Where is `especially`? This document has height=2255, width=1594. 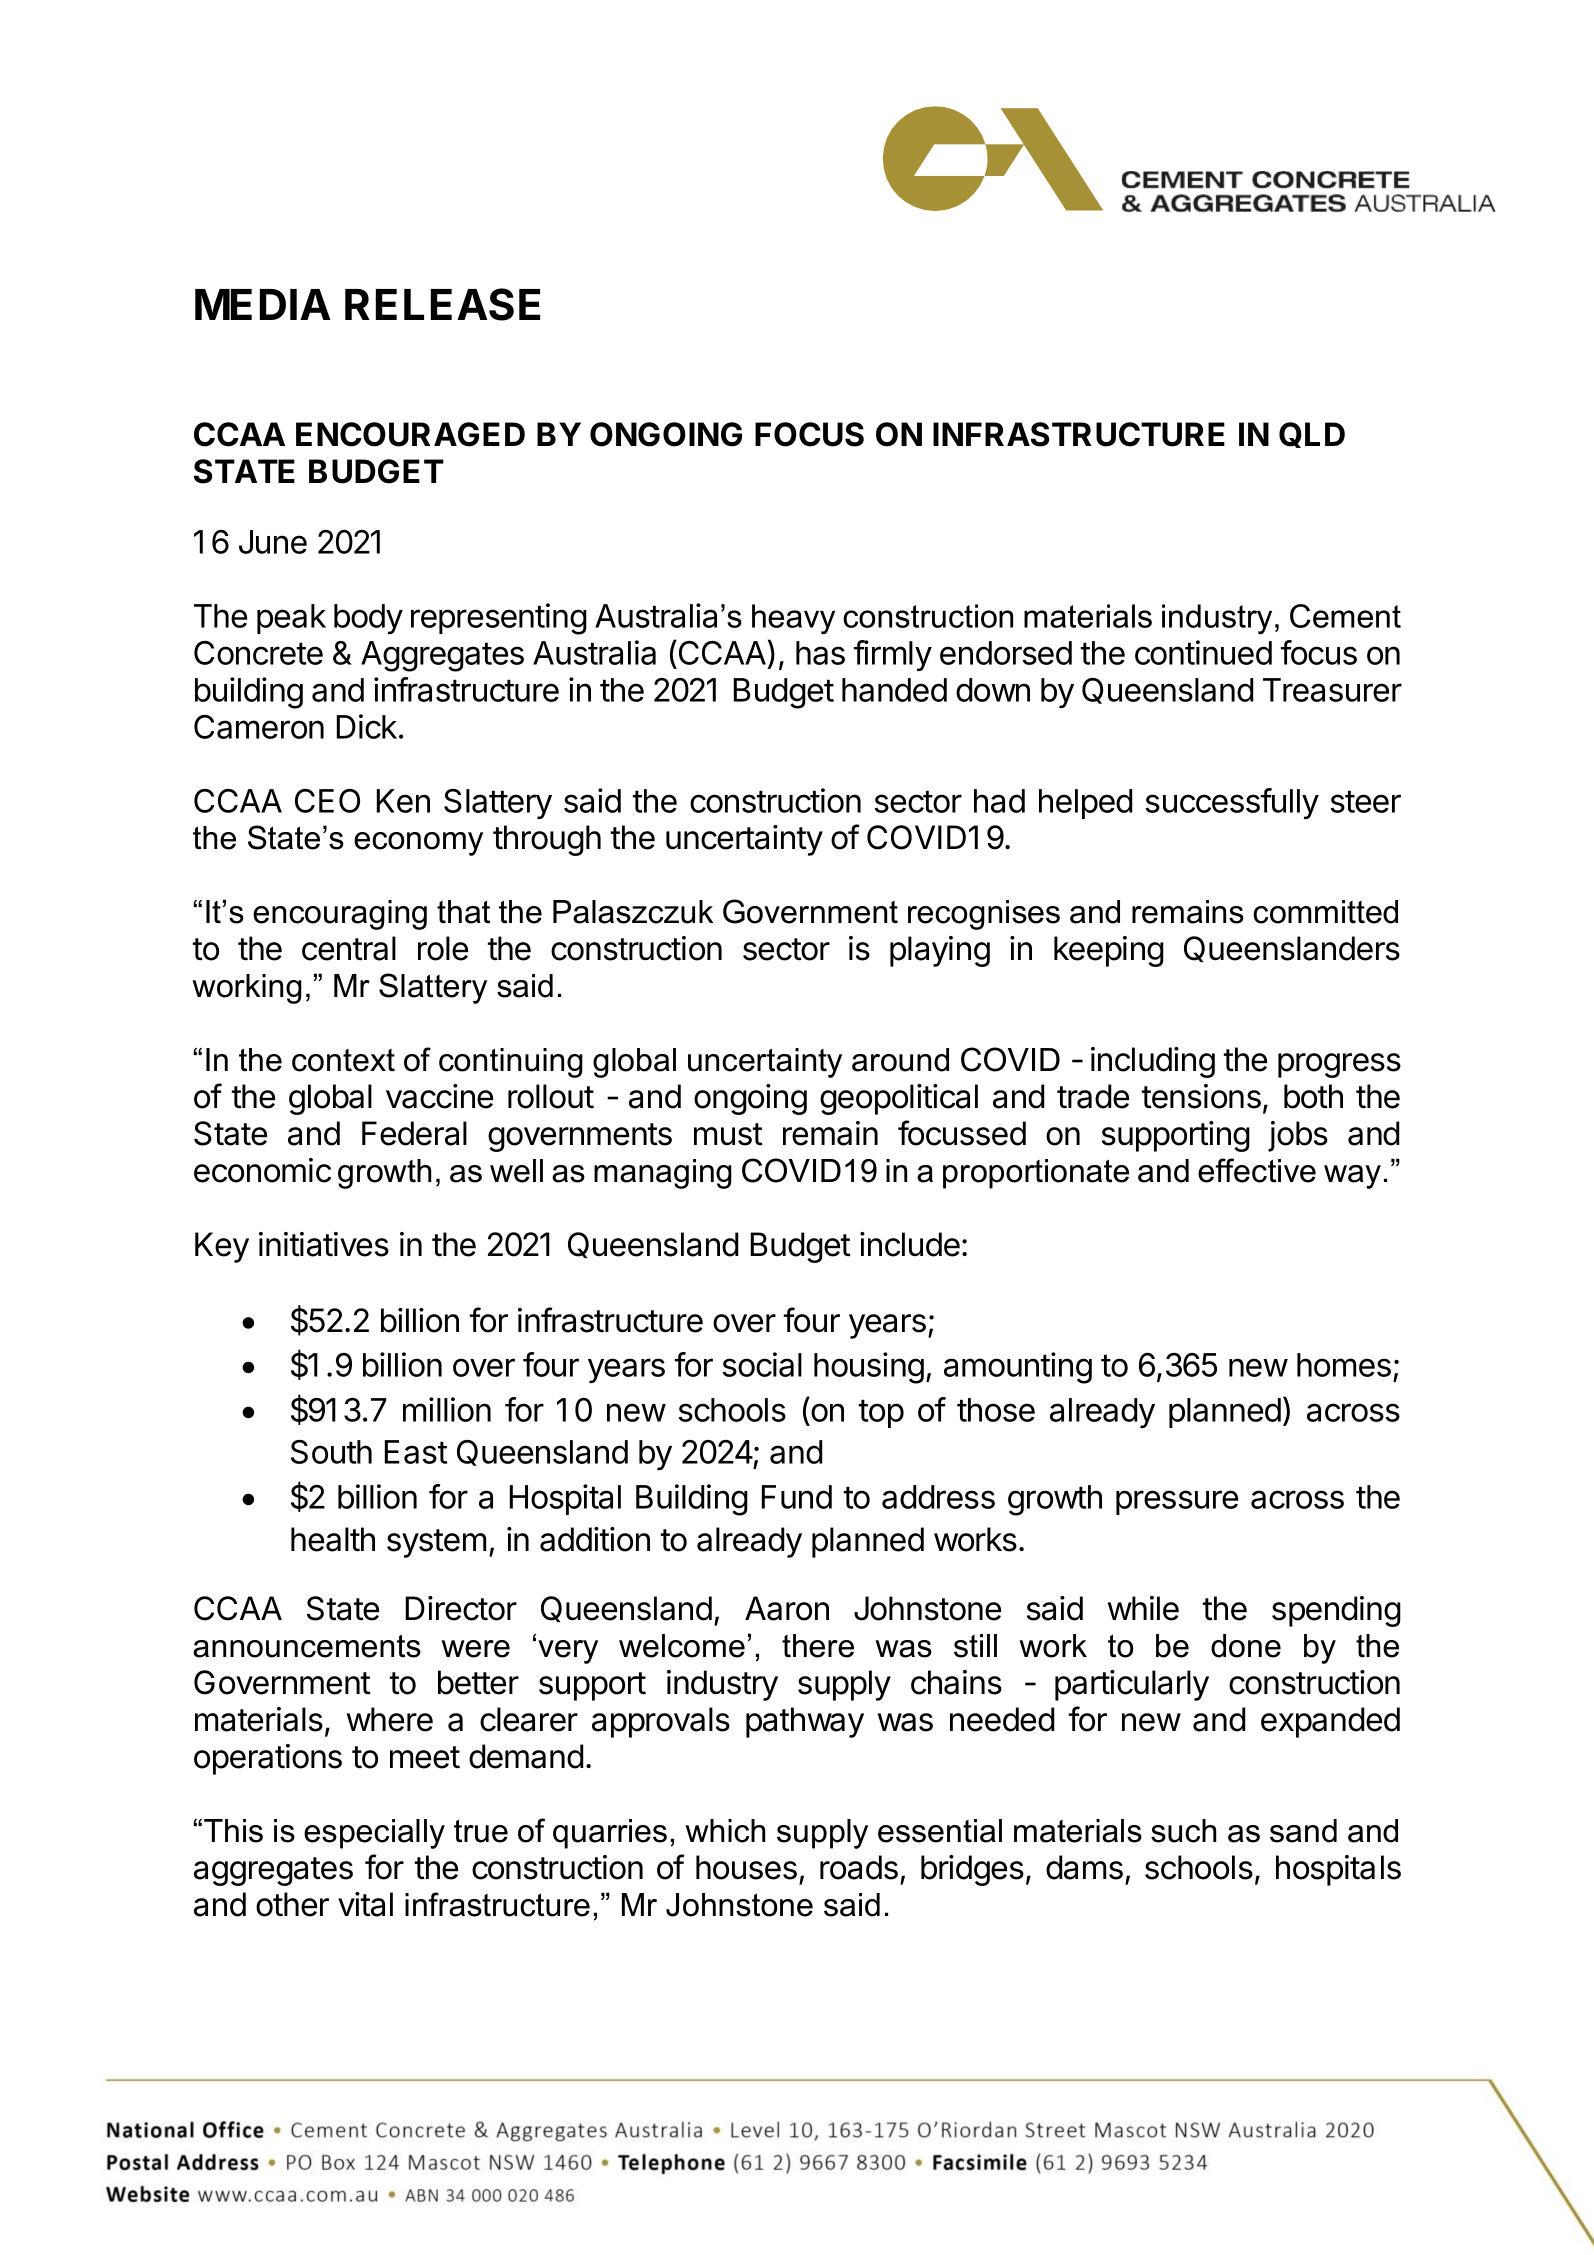 especially is located at coordinates (374, 1834).
